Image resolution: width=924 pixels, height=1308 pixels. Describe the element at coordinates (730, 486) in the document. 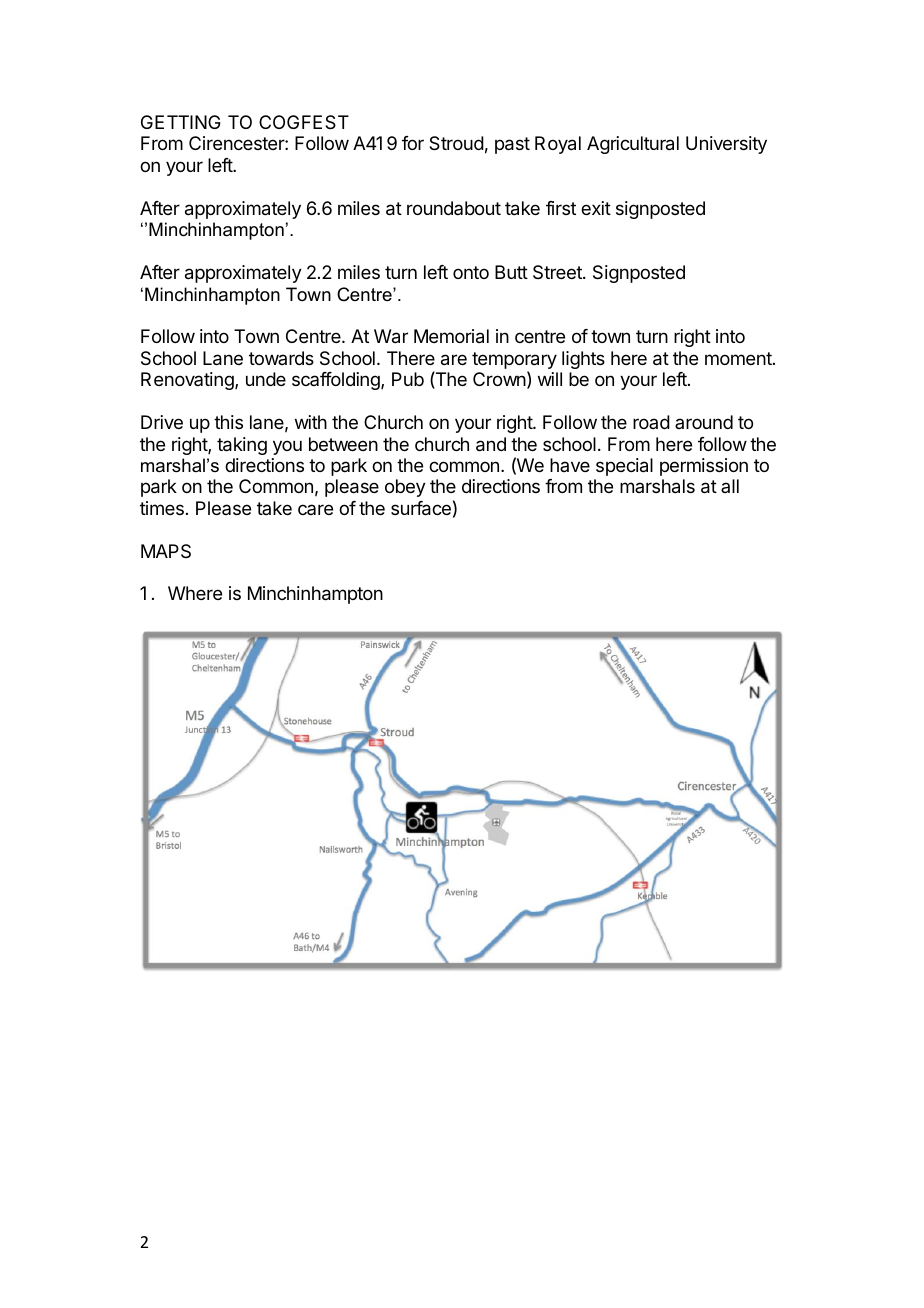

I see `all` at that location.
